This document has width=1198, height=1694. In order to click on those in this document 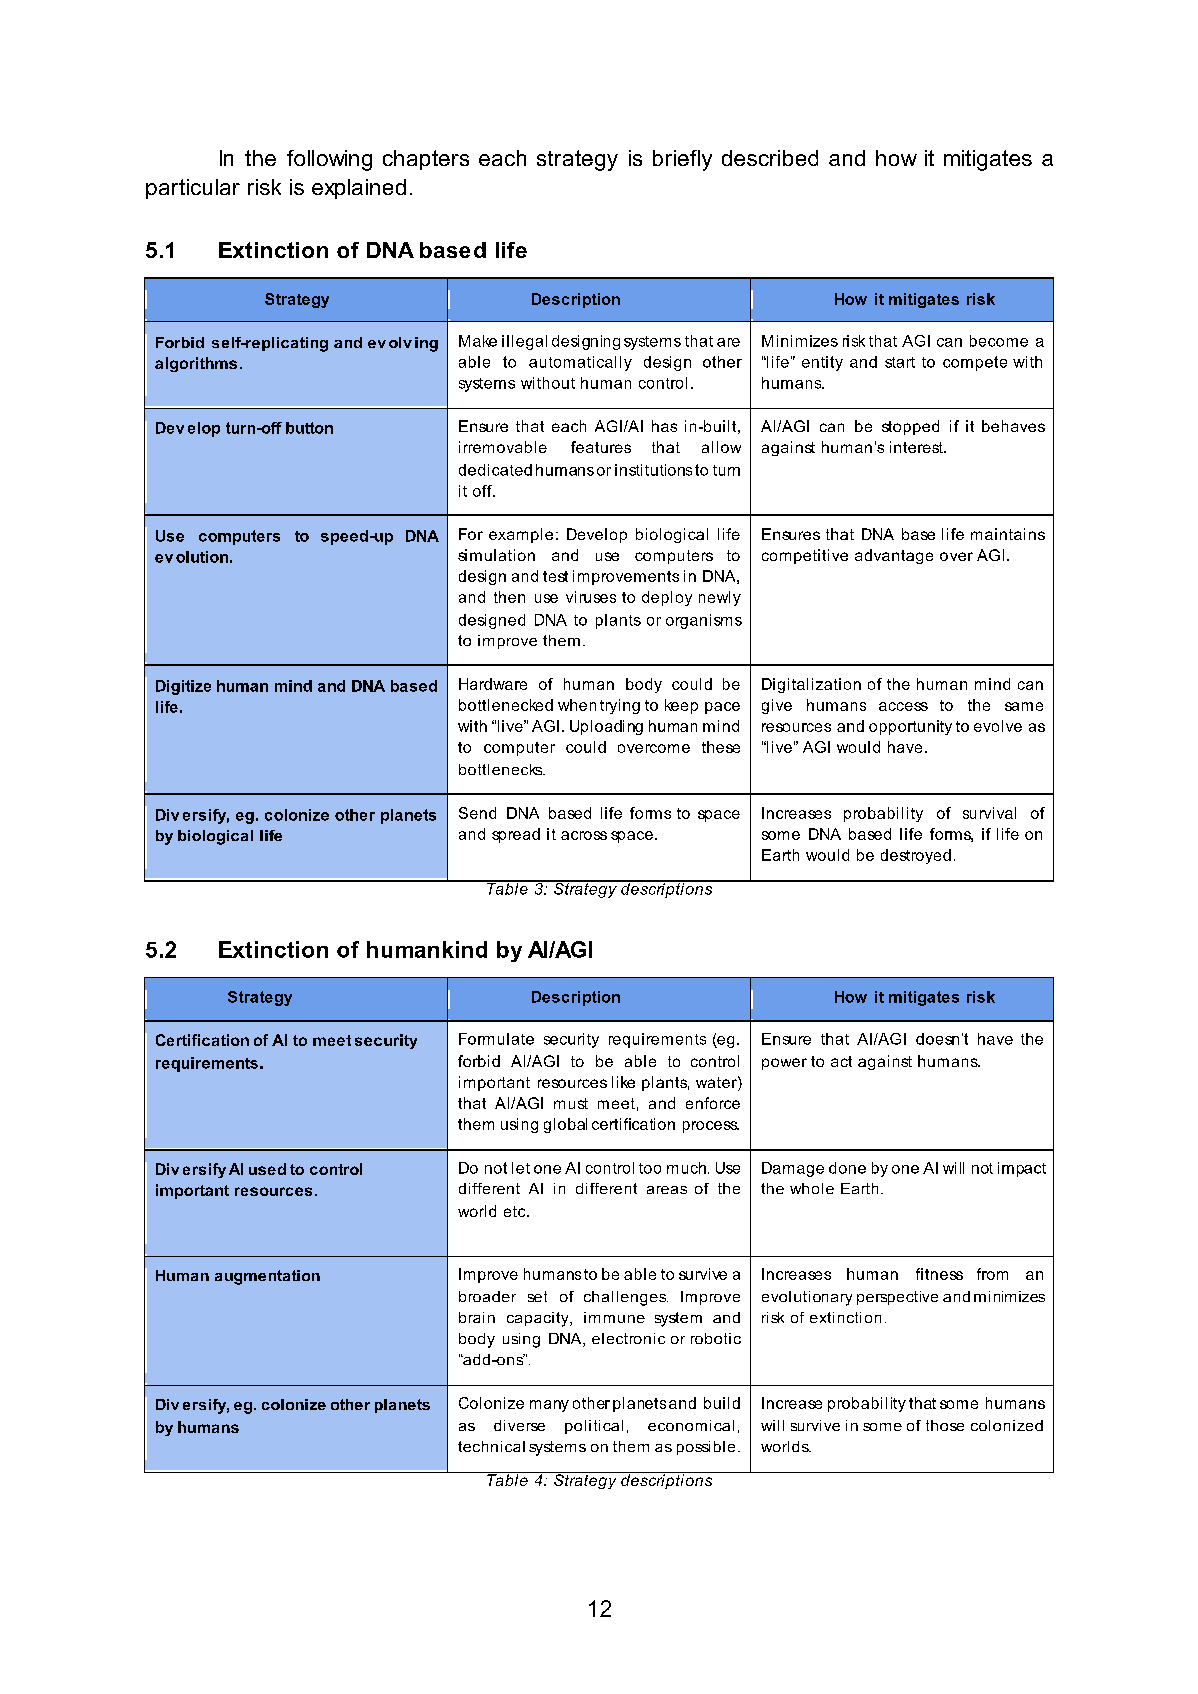, I will do `click(945, 1425)`.
